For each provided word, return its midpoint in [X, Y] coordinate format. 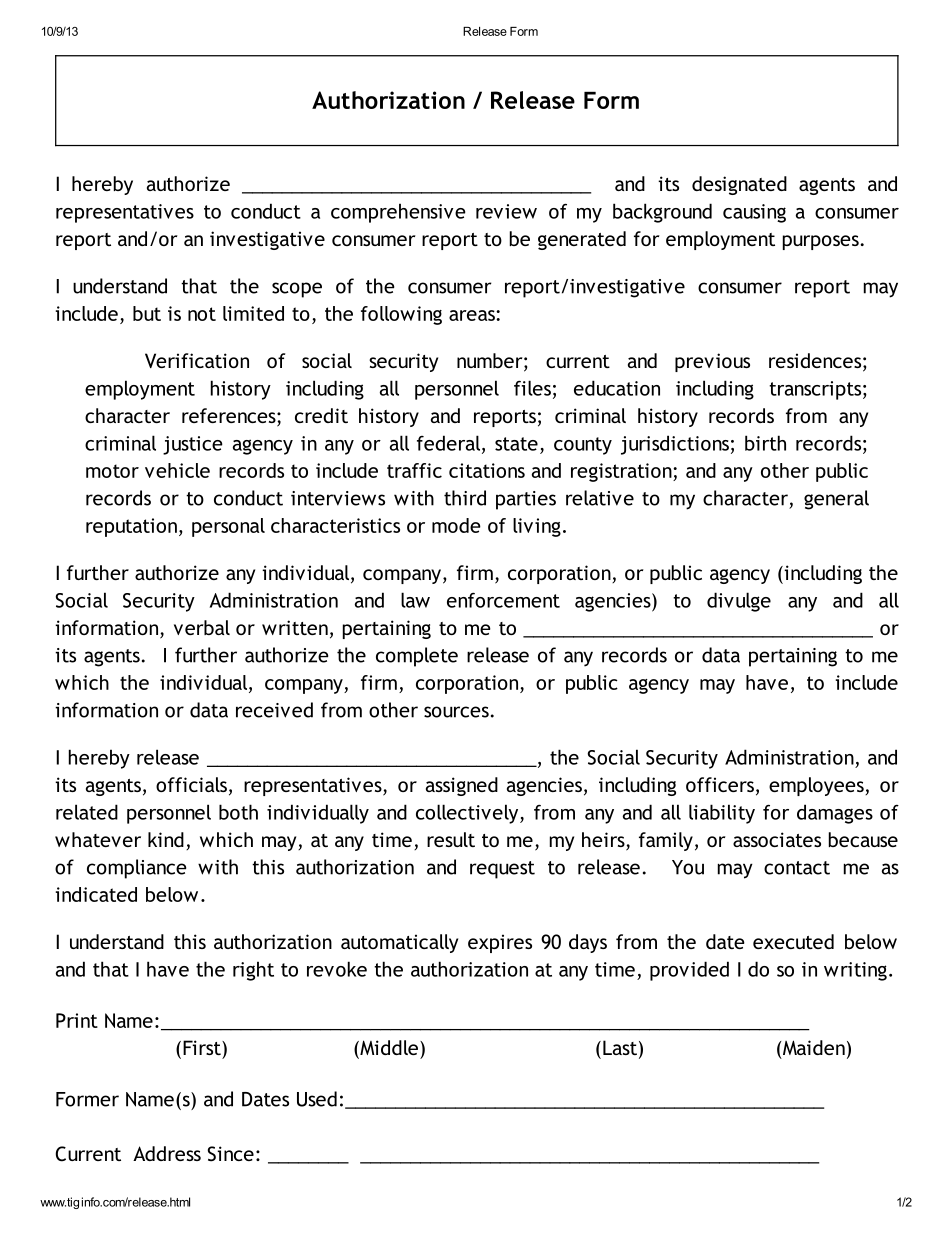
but [147, 313]
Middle [388, 1049]
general [836, 500]
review [506, 211]
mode [456, 525]
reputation [131, 527]
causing [754, 213]
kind [166, 839]
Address [167, 1153]
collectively [468, 814]
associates [777, 839]
